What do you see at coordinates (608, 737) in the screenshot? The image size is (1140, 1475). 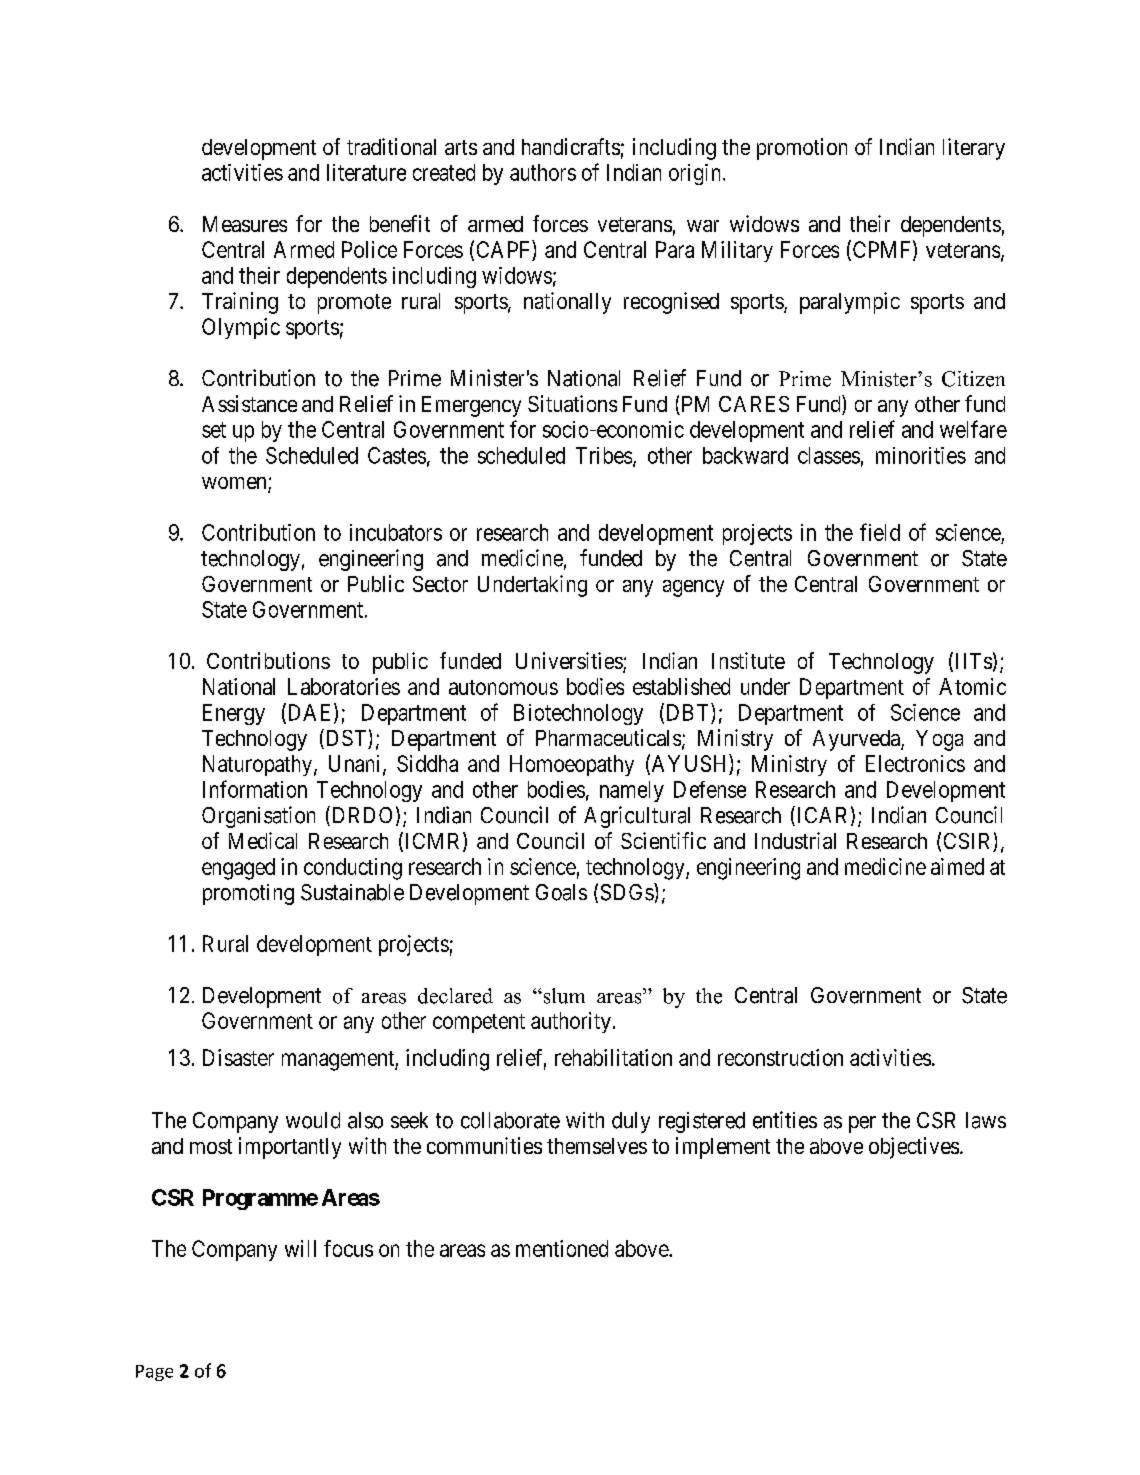 I see `Pharmaceuticals` at bounding box center [608, 737].
